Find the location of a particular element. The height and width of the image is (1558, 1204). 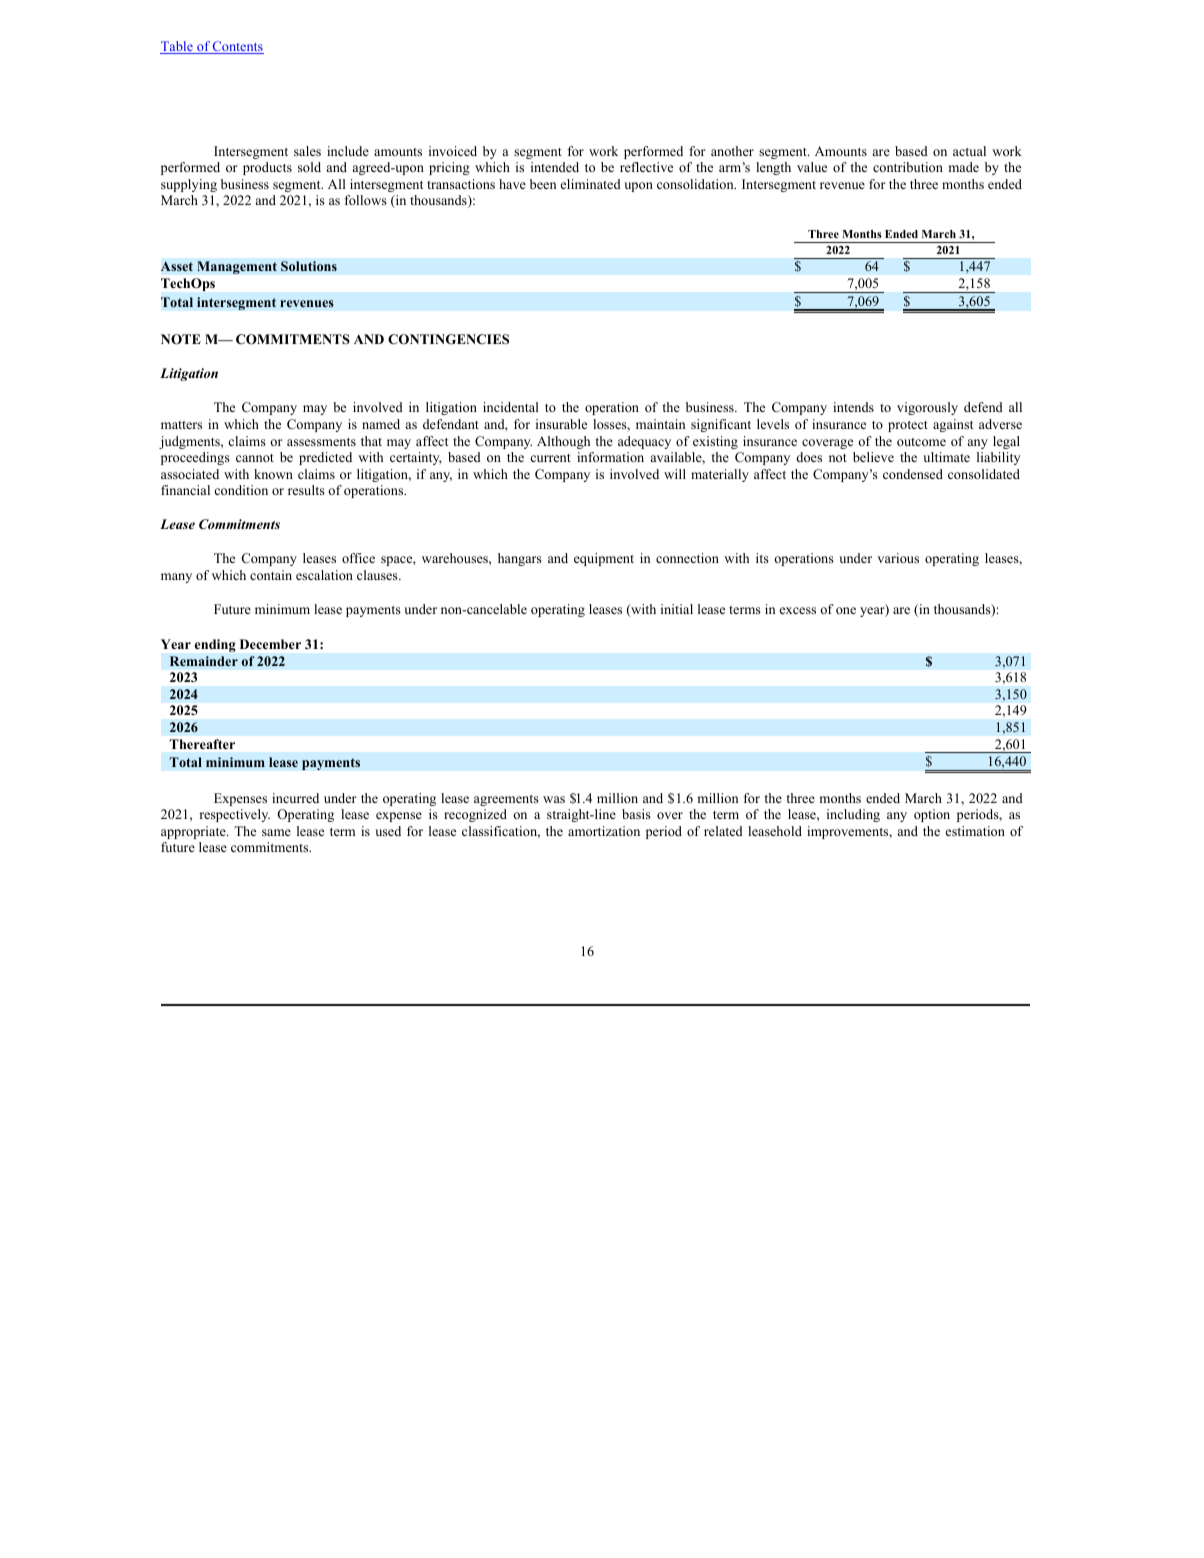

vigorously is located at coordinates (927, 408).
